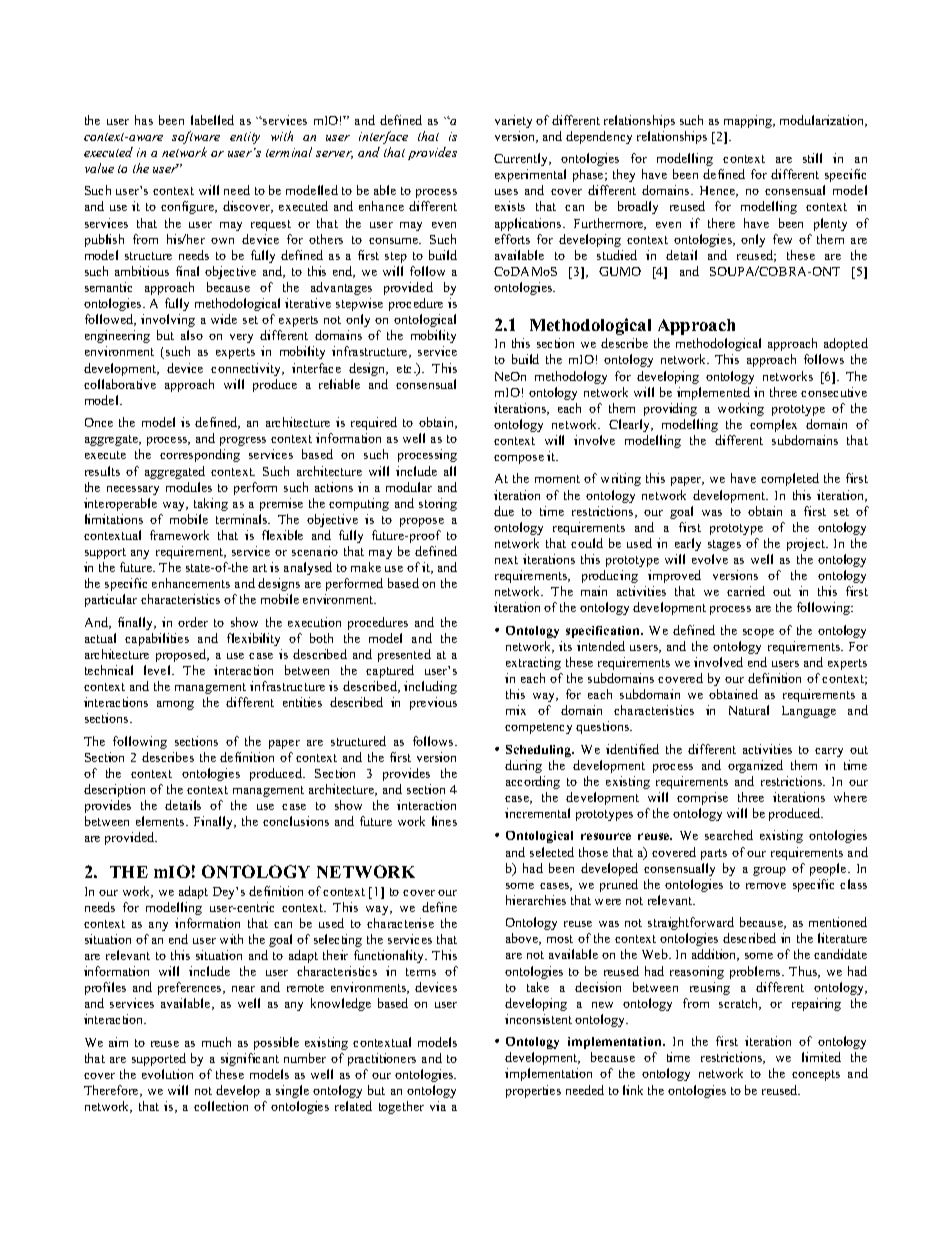  I want to click on evolution, so click(167, 1074).
